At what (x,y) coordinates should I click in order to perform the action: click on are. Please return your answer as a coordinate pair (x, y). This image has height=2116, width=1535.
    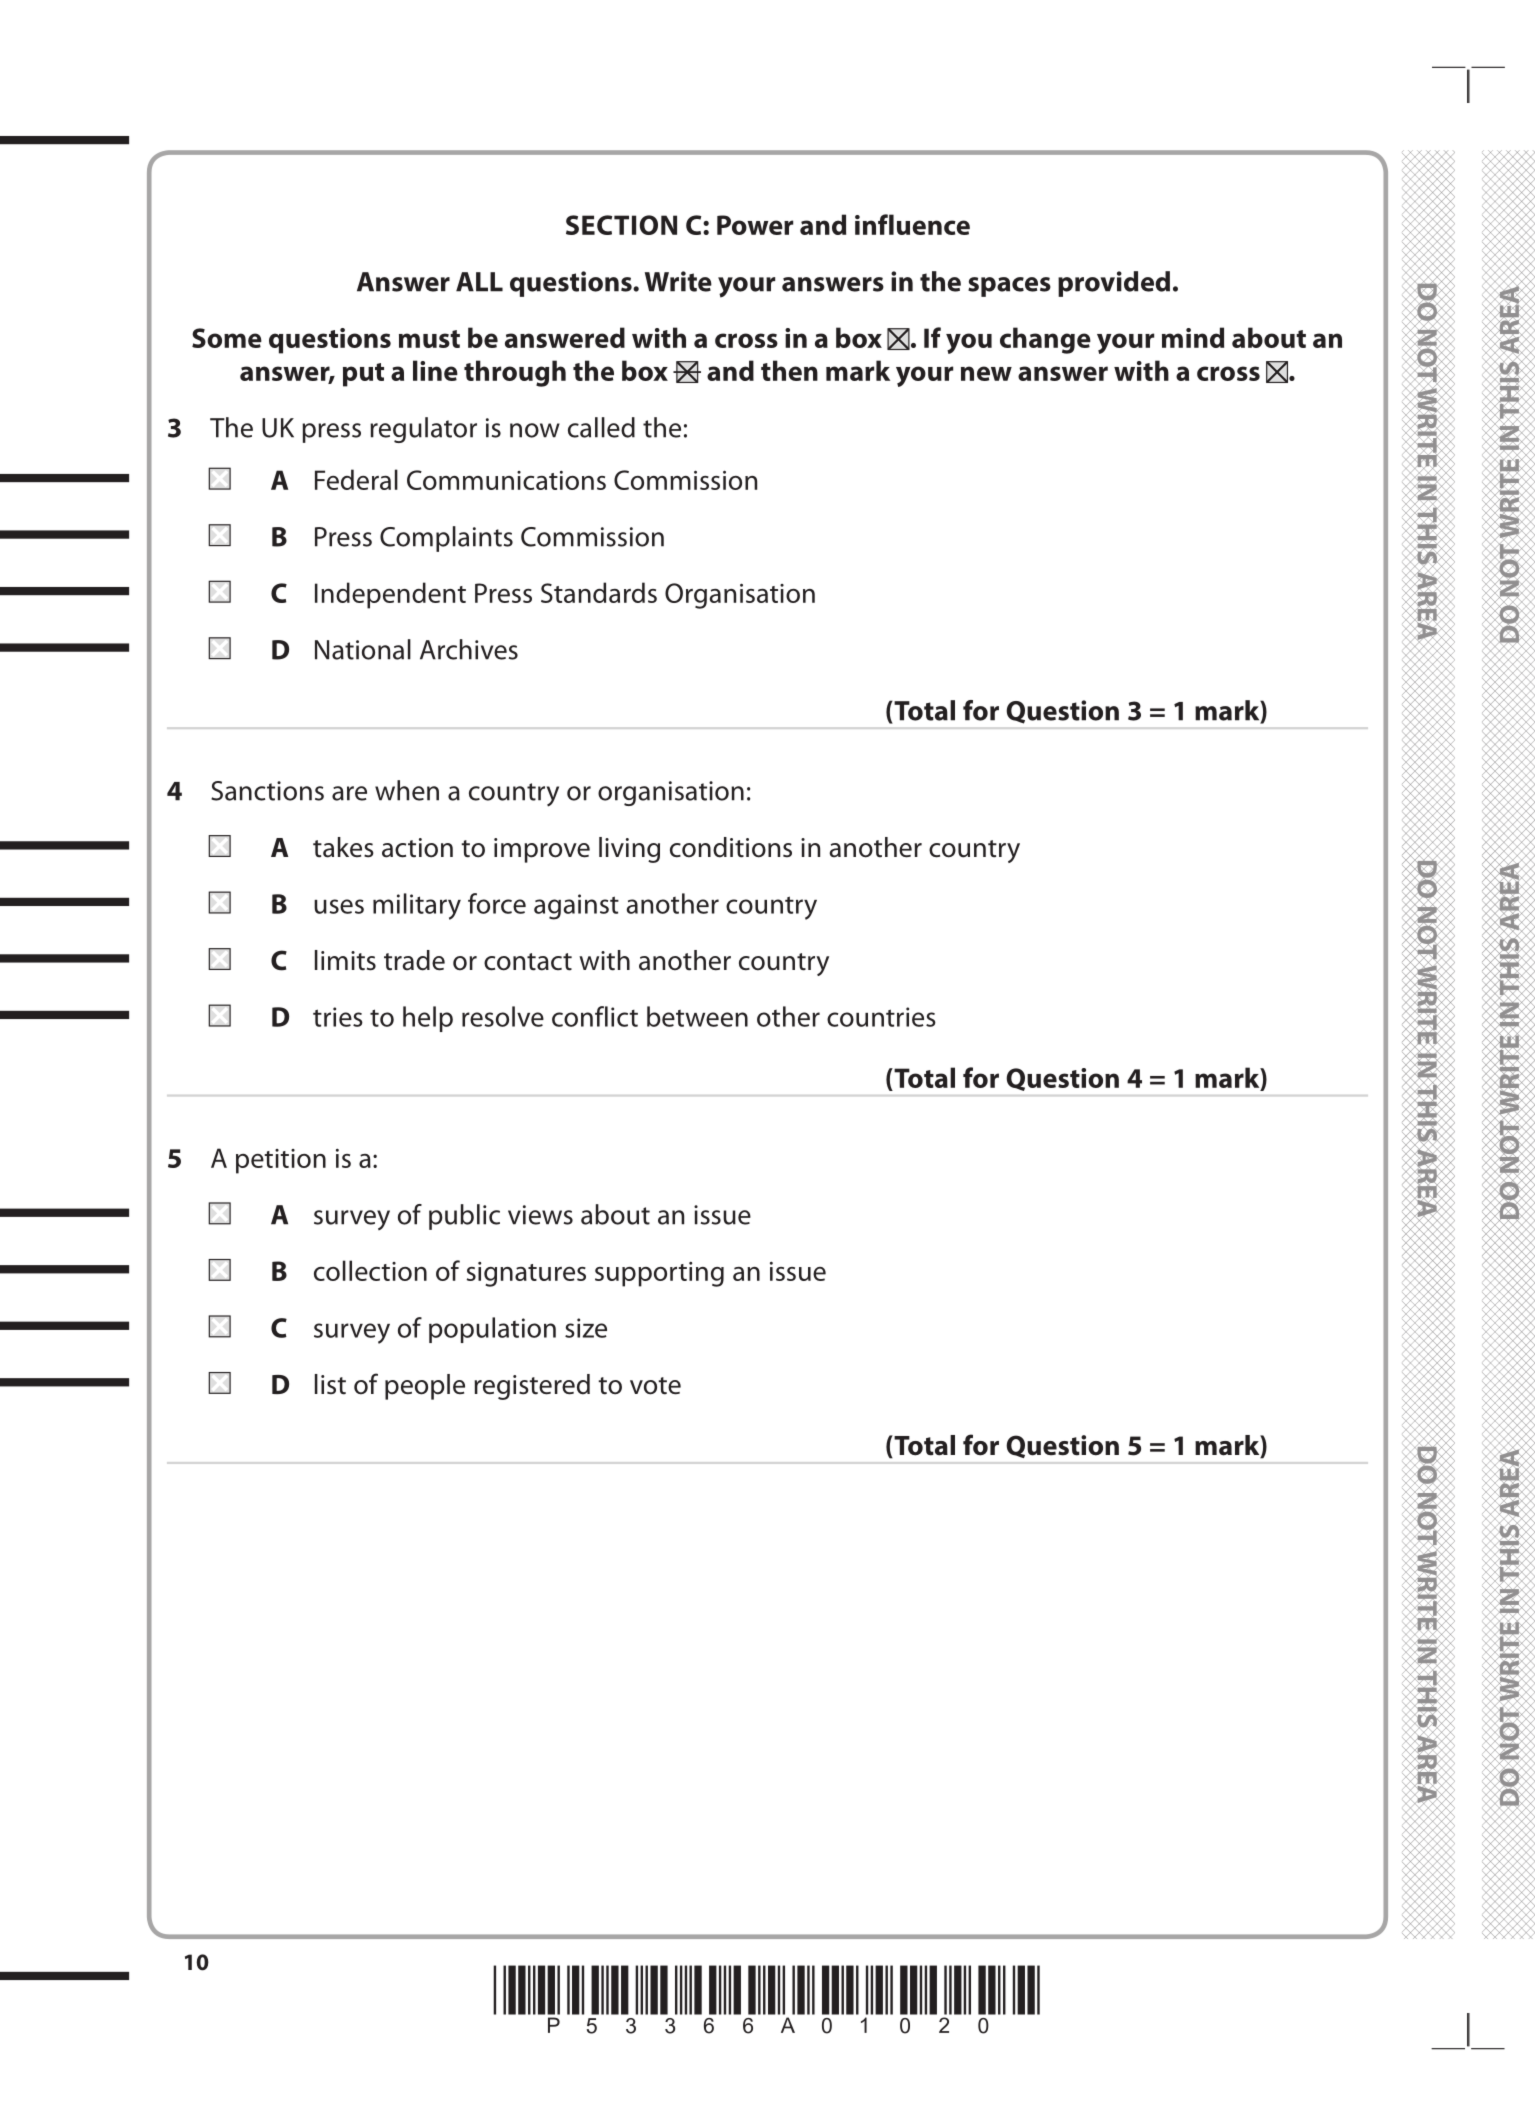
    Looking at the image, I should click on (349, 793).
